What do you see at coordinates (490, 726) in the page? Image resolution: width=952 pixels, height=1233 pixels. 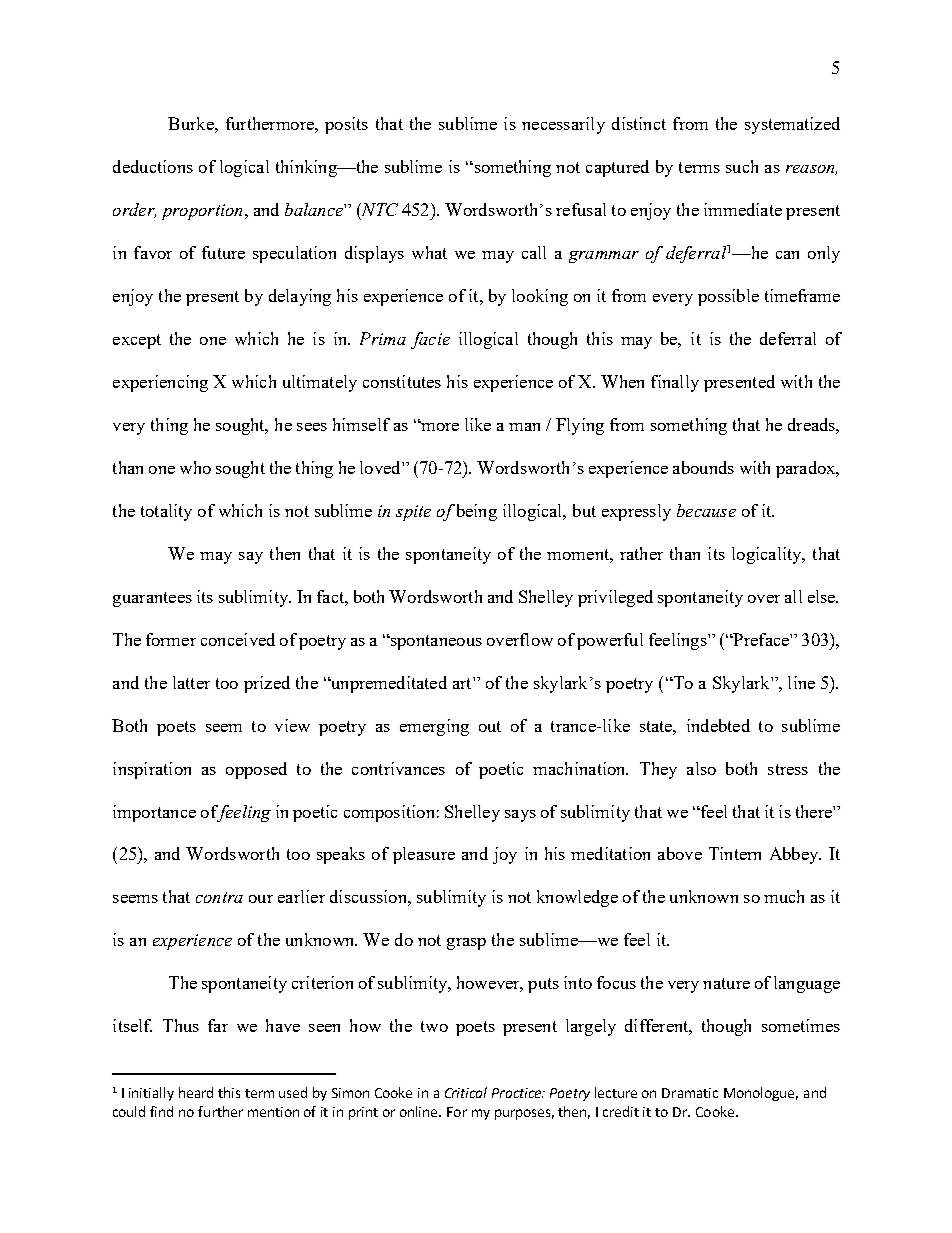 I see `out` at bounding box center [490, 726].
